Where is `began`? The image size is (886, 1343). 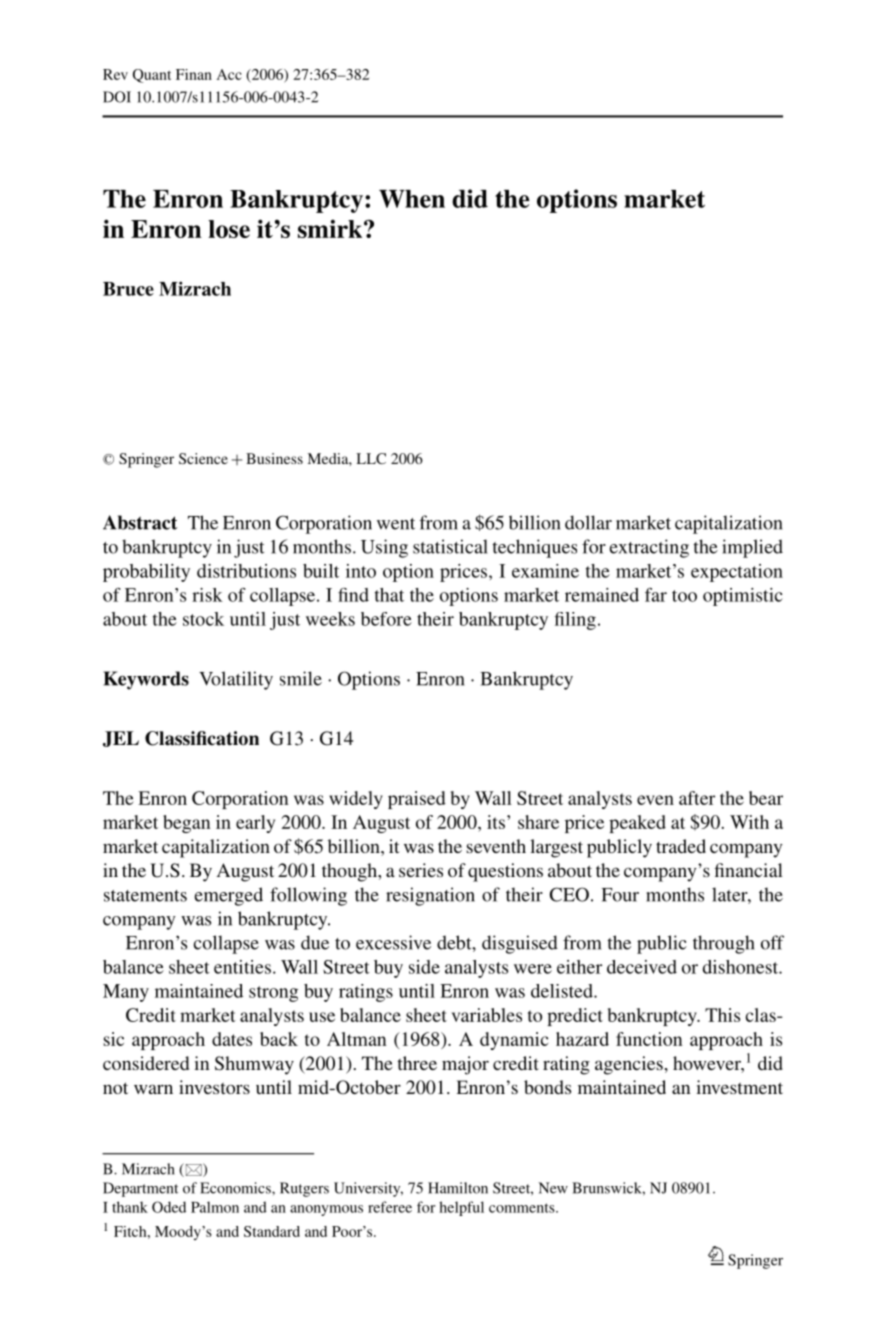
began is located at coordinates (186, 824).
